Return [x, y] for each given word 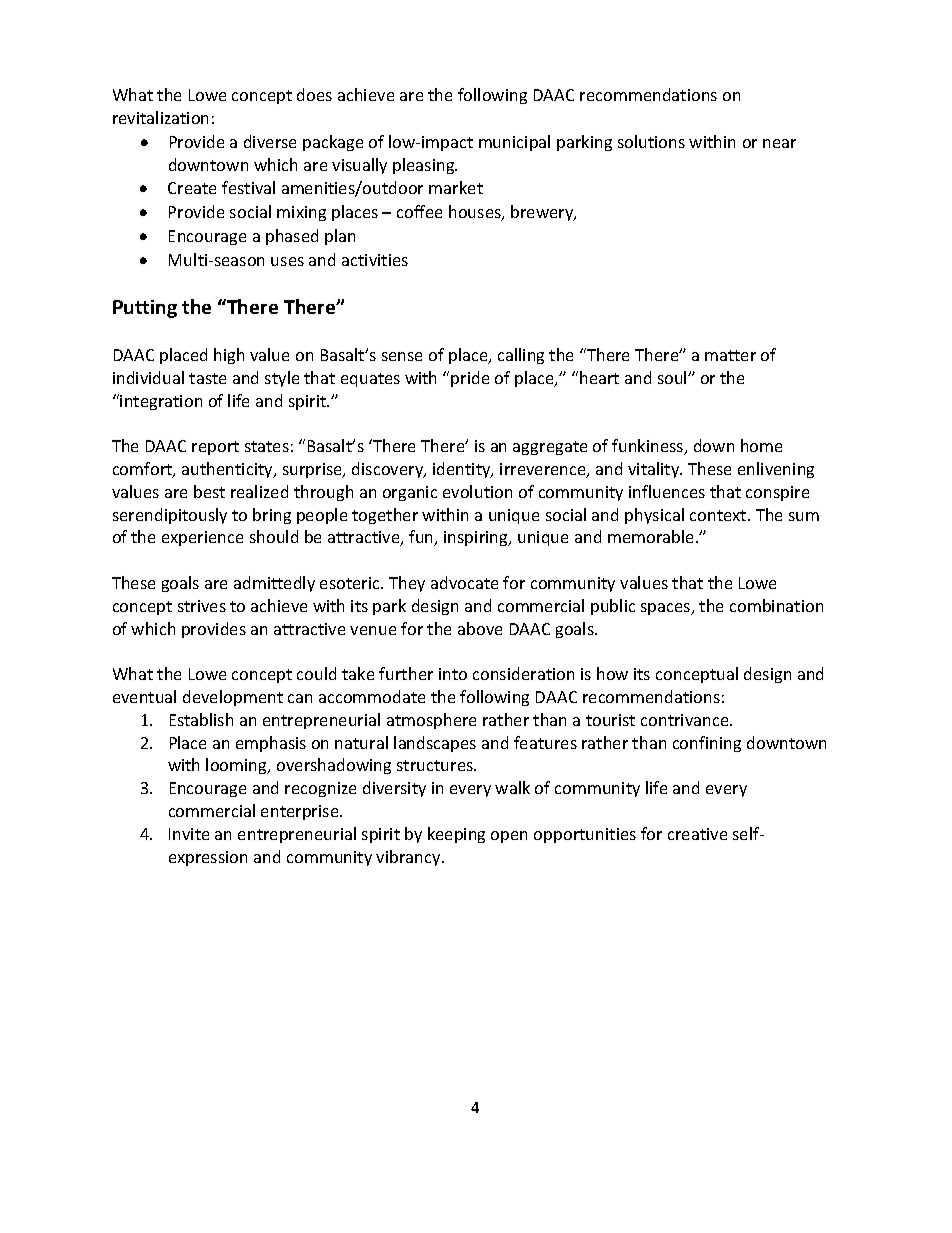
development [233, 698]
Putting [145, 309]
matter [730, 355]
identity [463, 470]
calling [521, 356]
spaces [667, 609]
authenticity [228, 470]
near [779, 143]
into [453, 674]
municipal [514, 143]
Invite [189, 834]
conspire [777, 493]
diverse [270, 141]
